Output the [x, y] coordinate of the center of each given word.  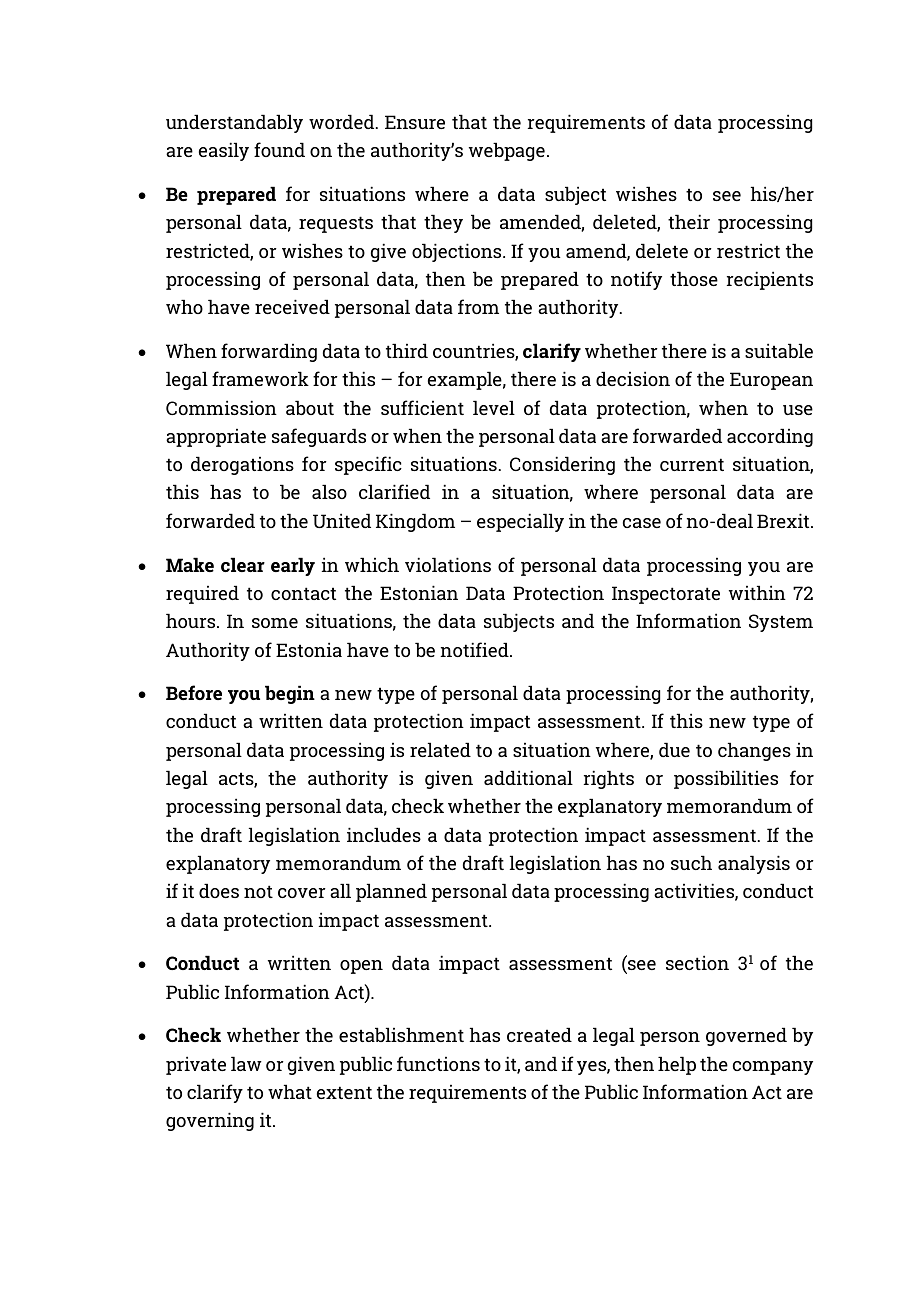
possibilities [726, 779]
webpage [507, 151]
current [692, 464]
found [279, 149]
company [773, 1068]
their [689, 221]
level [494, 407]
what [290, 1091]
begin [290, 694]
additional [528, 777]
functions [438, 1063]
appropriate [216, 437]
